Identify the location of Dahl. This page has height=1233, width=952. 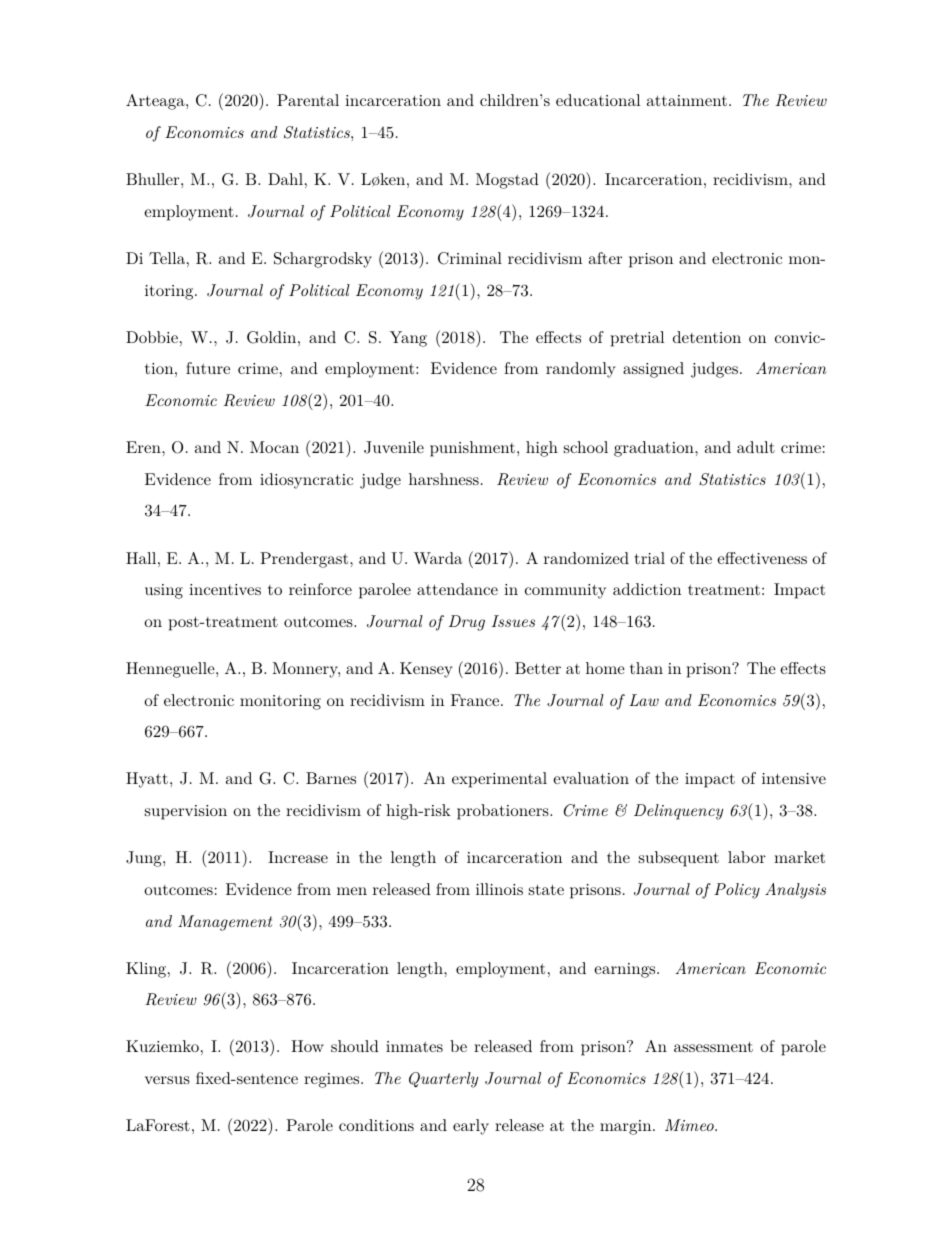
(285, 179).
